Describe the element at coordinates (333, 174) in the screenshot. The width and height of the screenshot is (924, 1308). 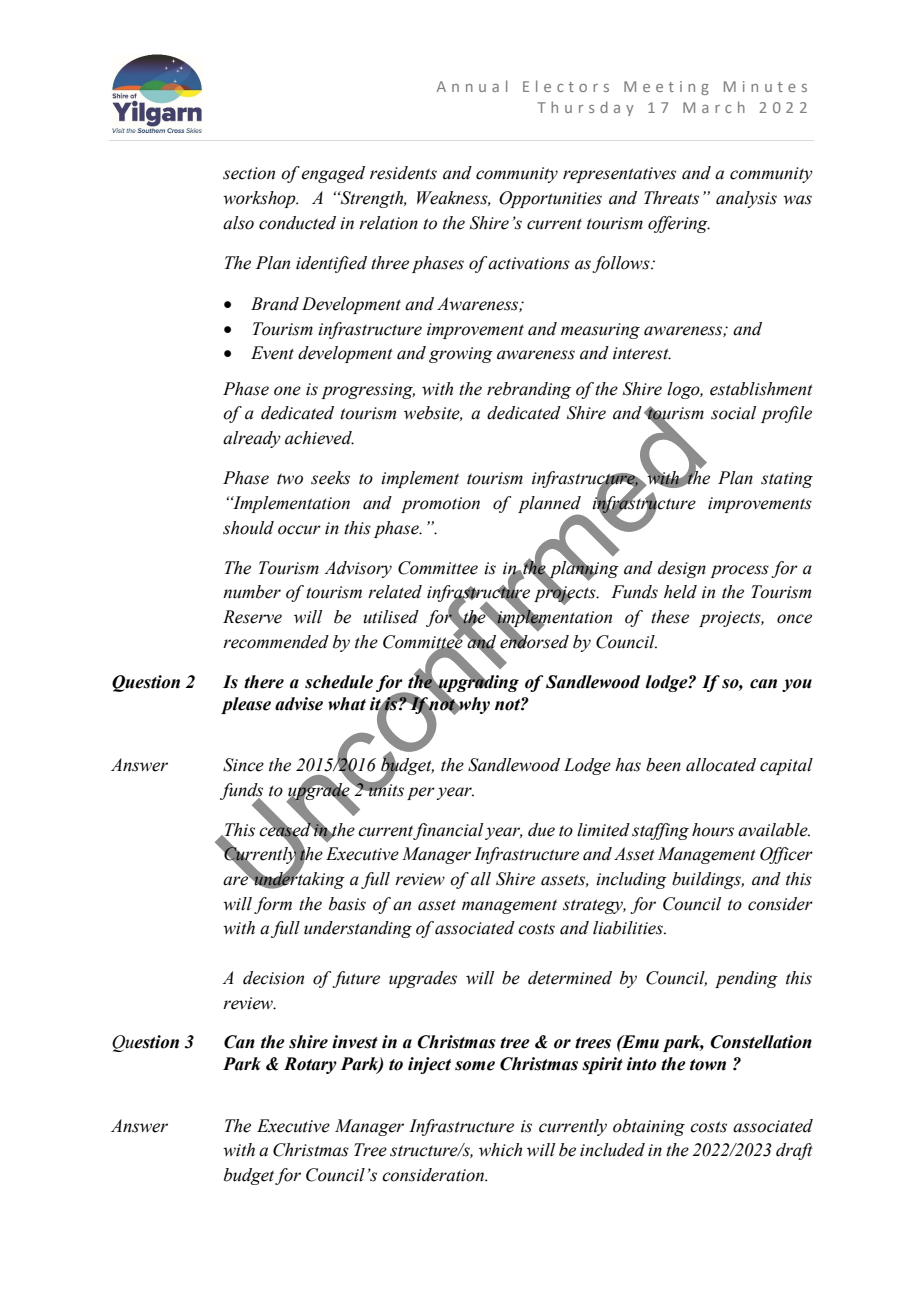
I see `engaged` at that location.
